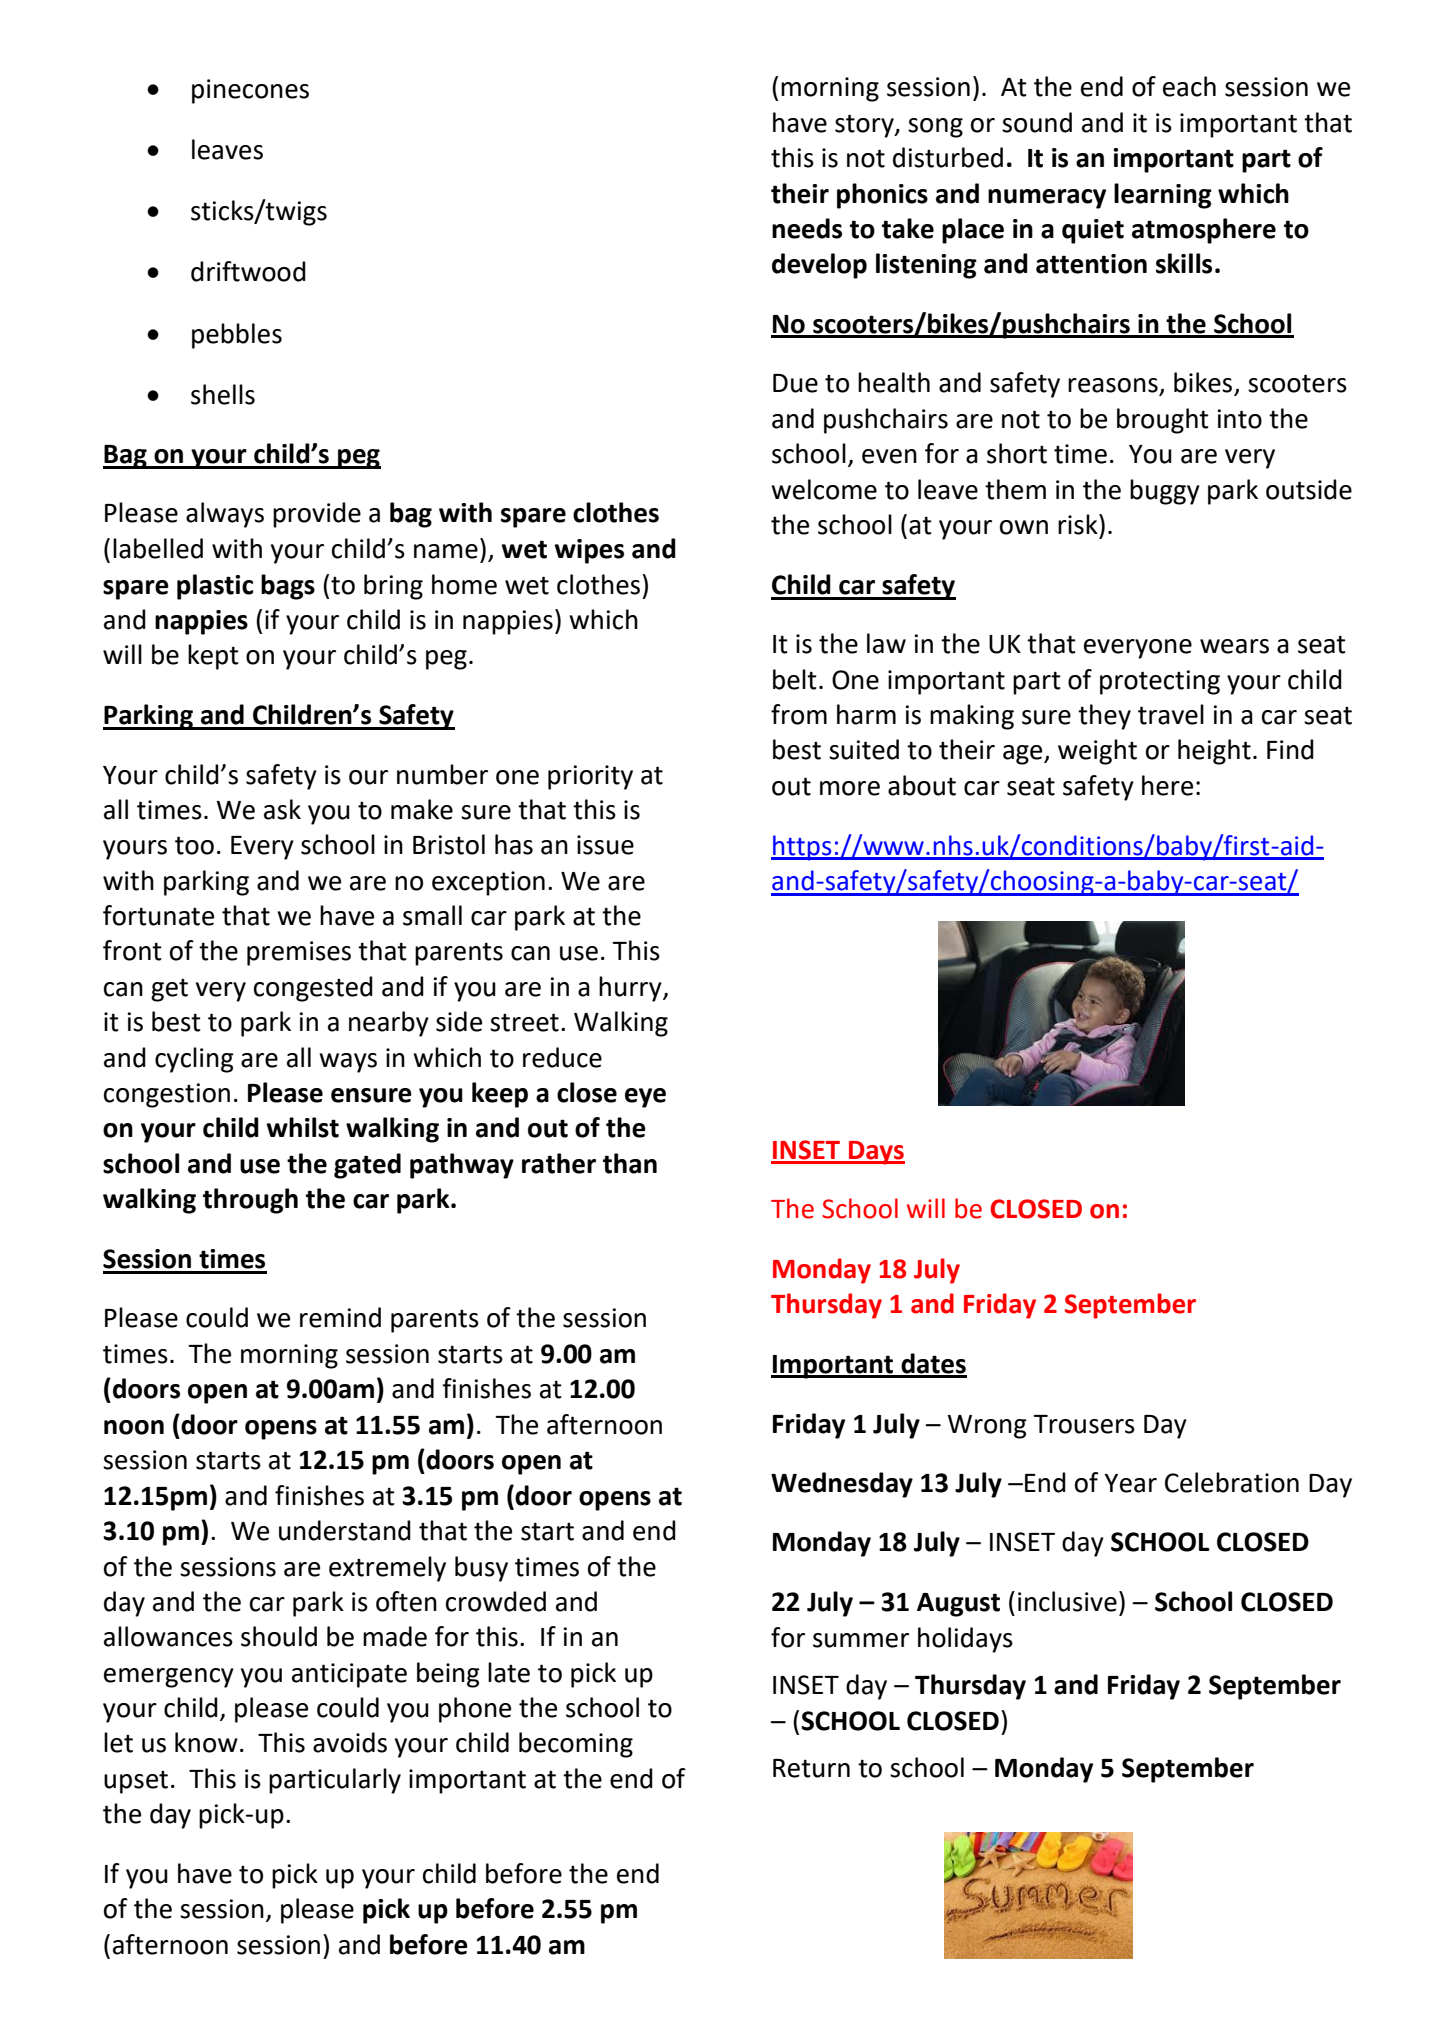 The image size is (1439, 2035). Describe the element at coordinates (248, 271) in the image. I see `driftwood` at that location.
